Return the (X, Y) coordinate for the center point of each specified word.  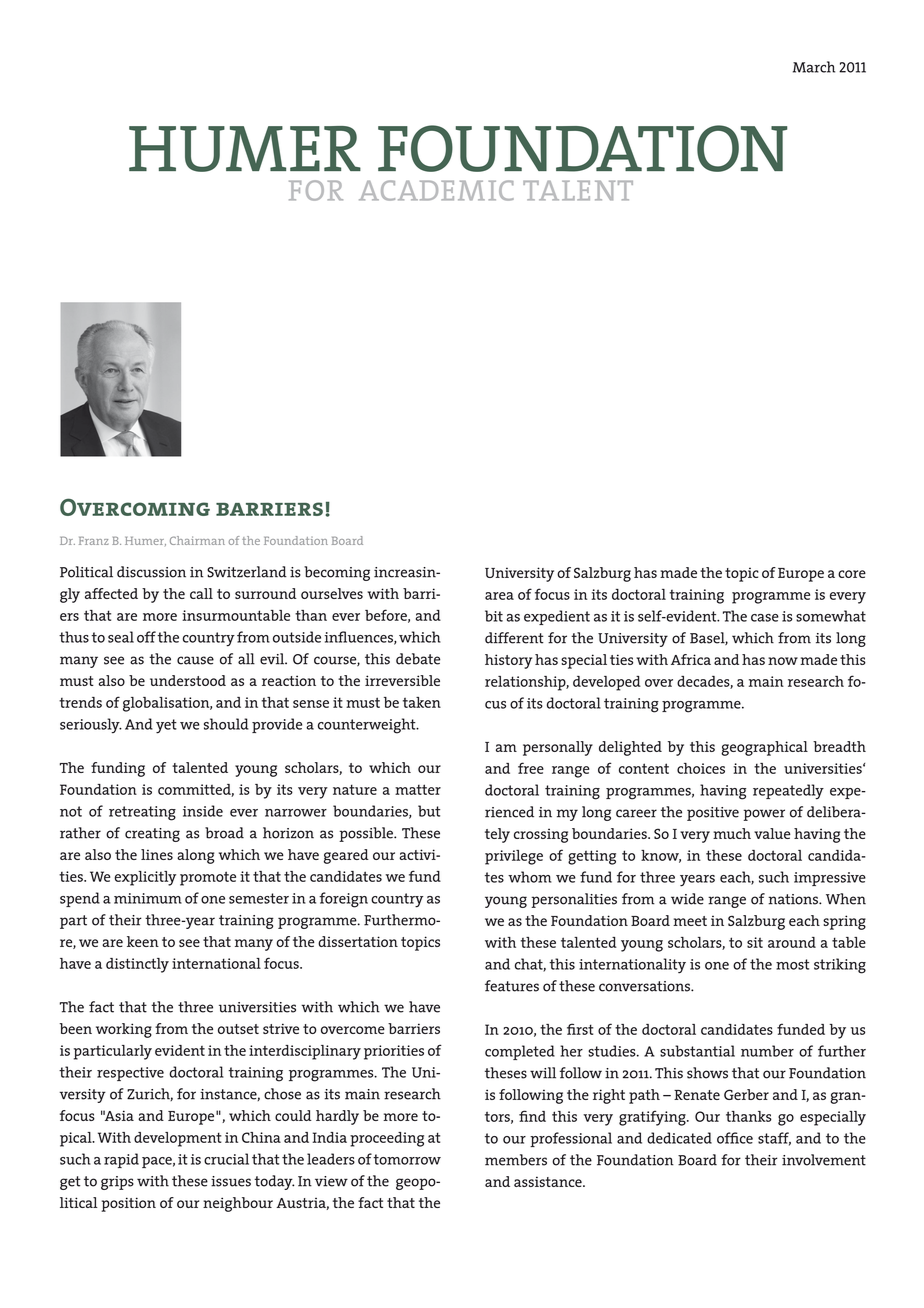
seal (121, 637)
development (178, 1139)
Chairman (197, 540)
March (814, 67)
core (852, 574)
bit (494, 616)
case (765, 618)
